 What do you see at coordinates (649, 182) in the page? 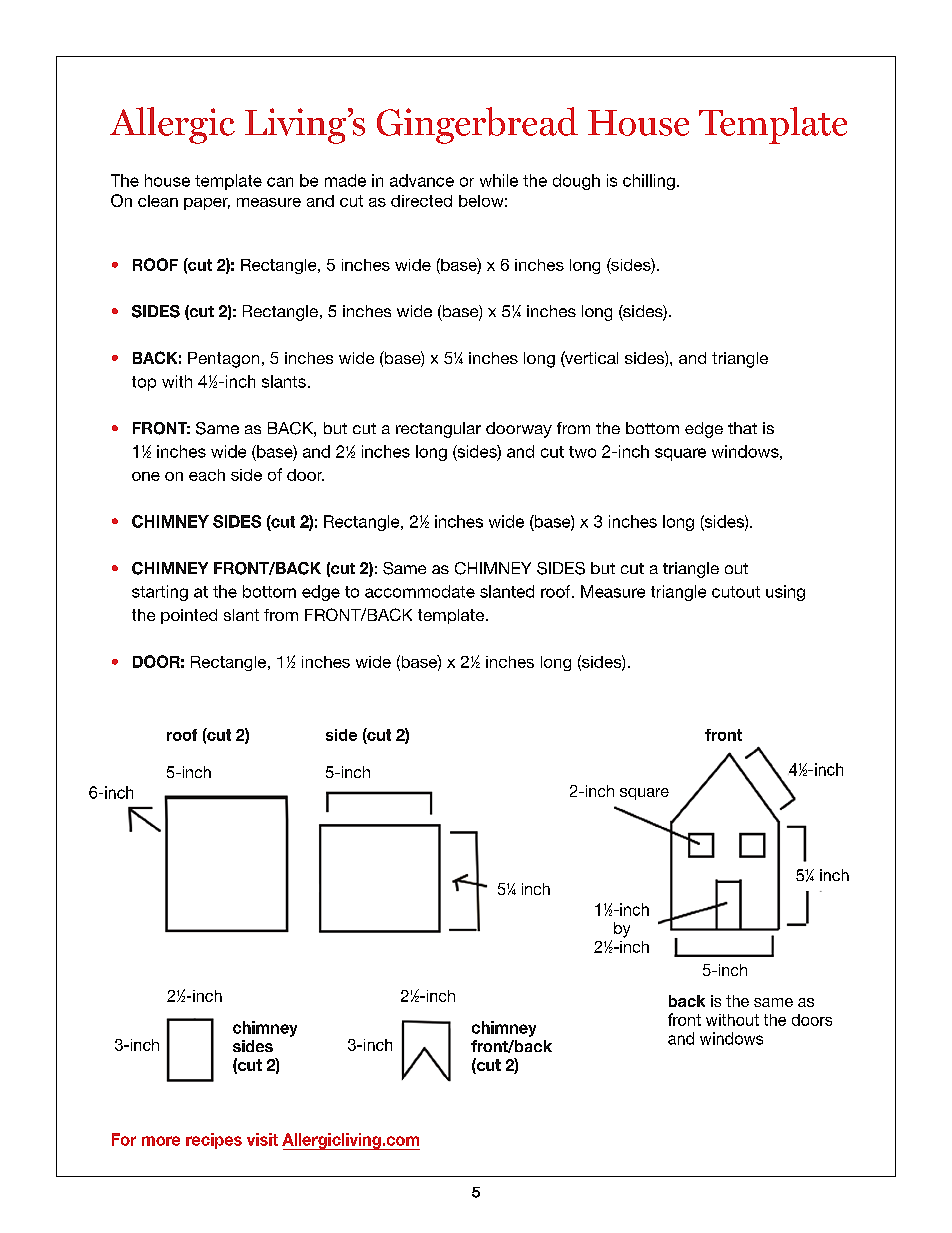
I see `chilling` at bounding box center [649, 182].
